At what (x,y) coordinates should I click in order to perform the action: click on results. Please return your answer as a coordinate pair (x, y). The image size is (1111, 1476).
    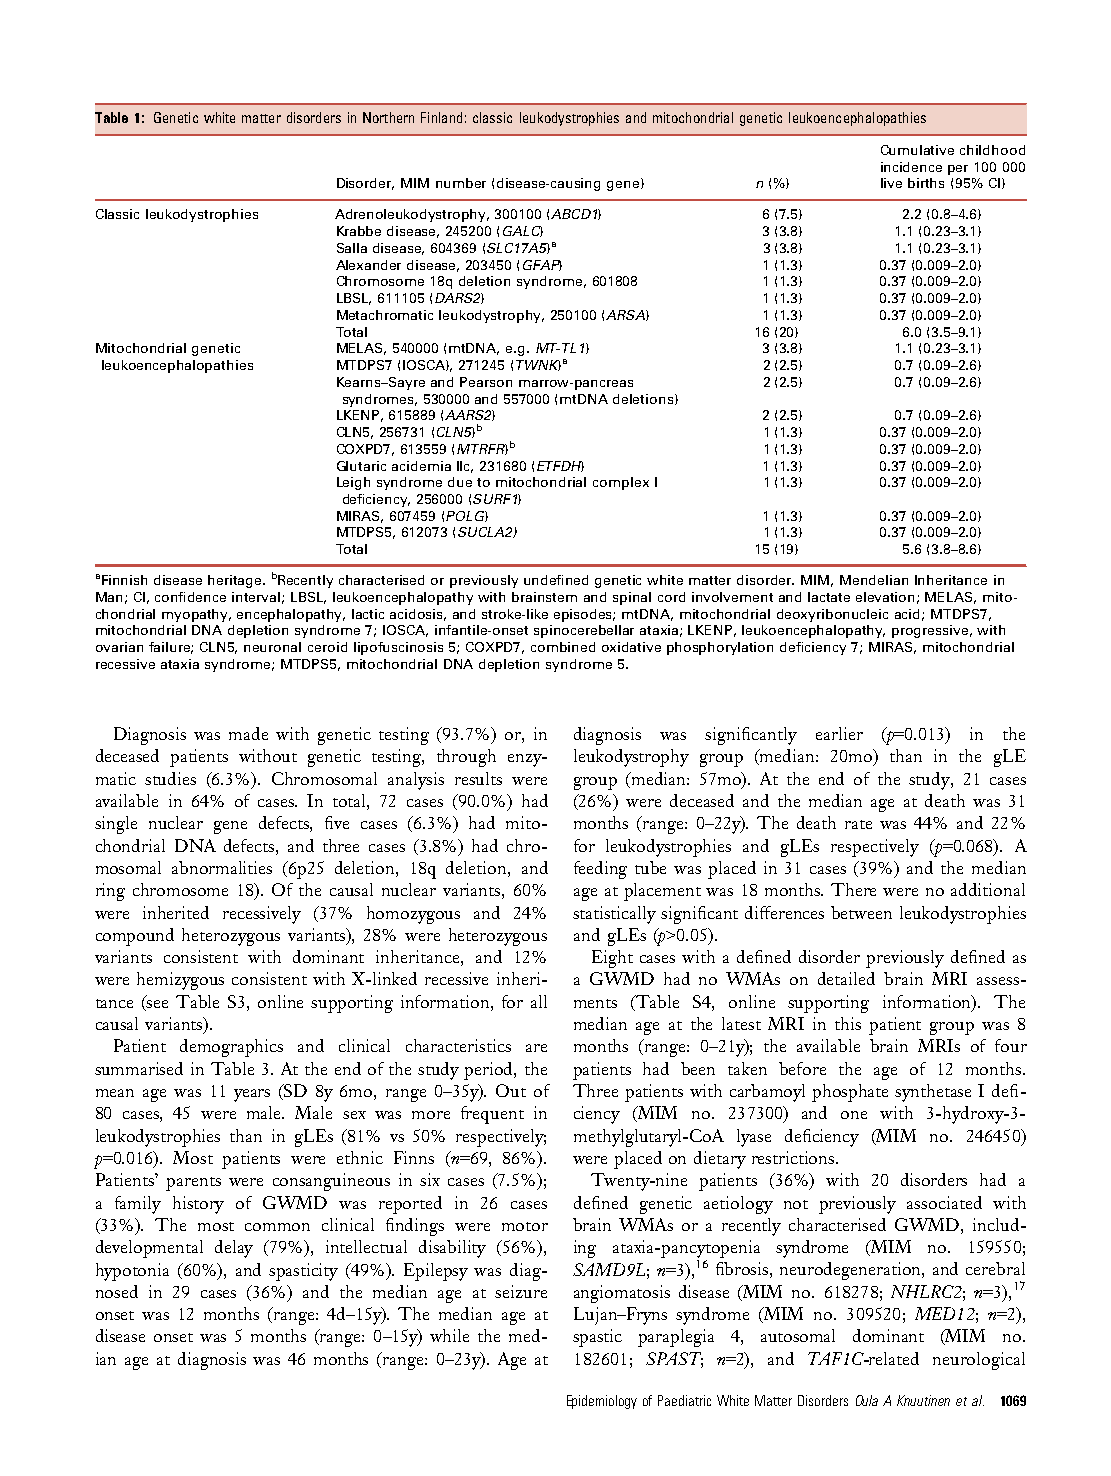
    Looking at the image, I should click on (478, 778).
